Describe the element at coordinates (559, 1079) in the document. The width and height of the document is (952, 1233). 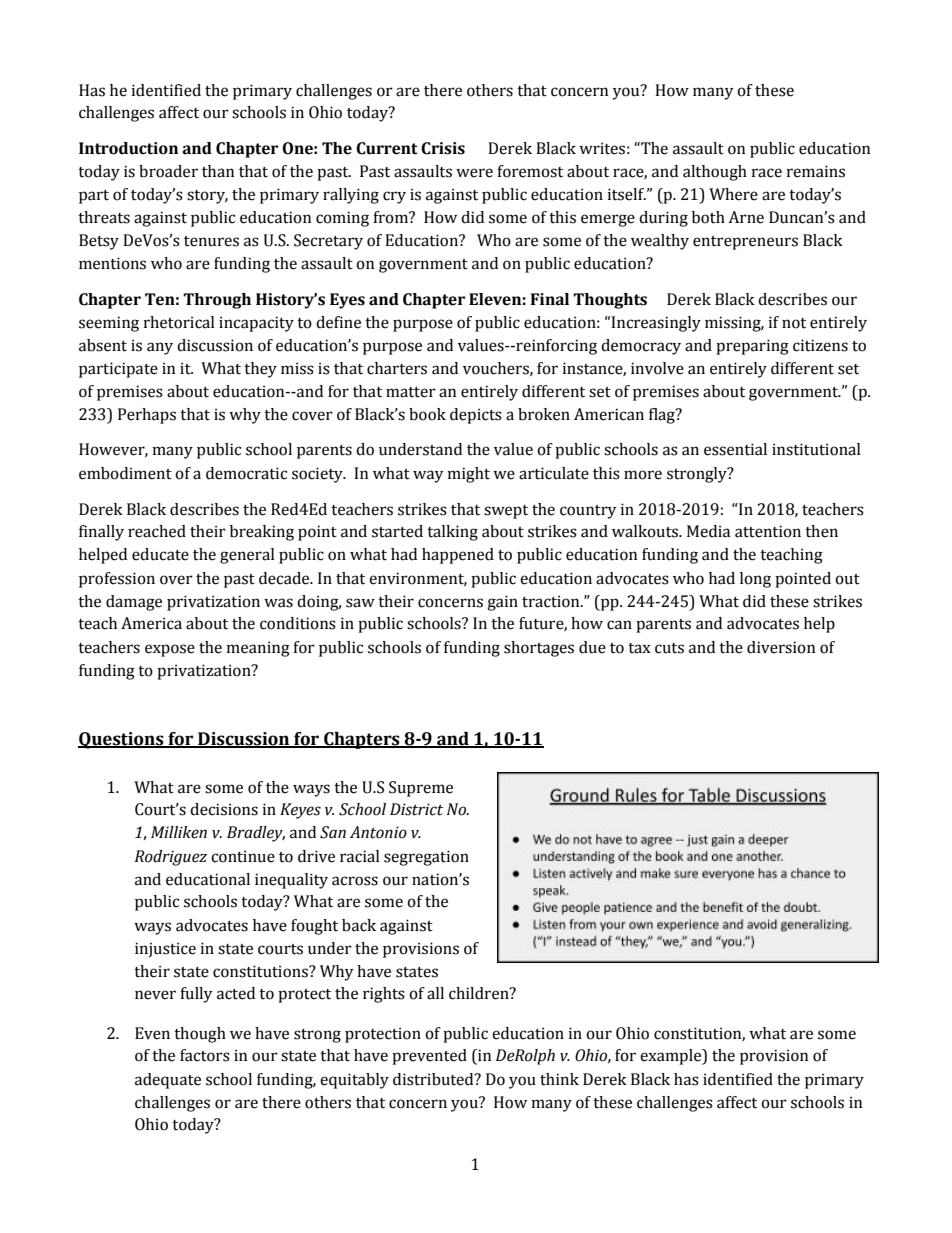
I see `think` at that location.
